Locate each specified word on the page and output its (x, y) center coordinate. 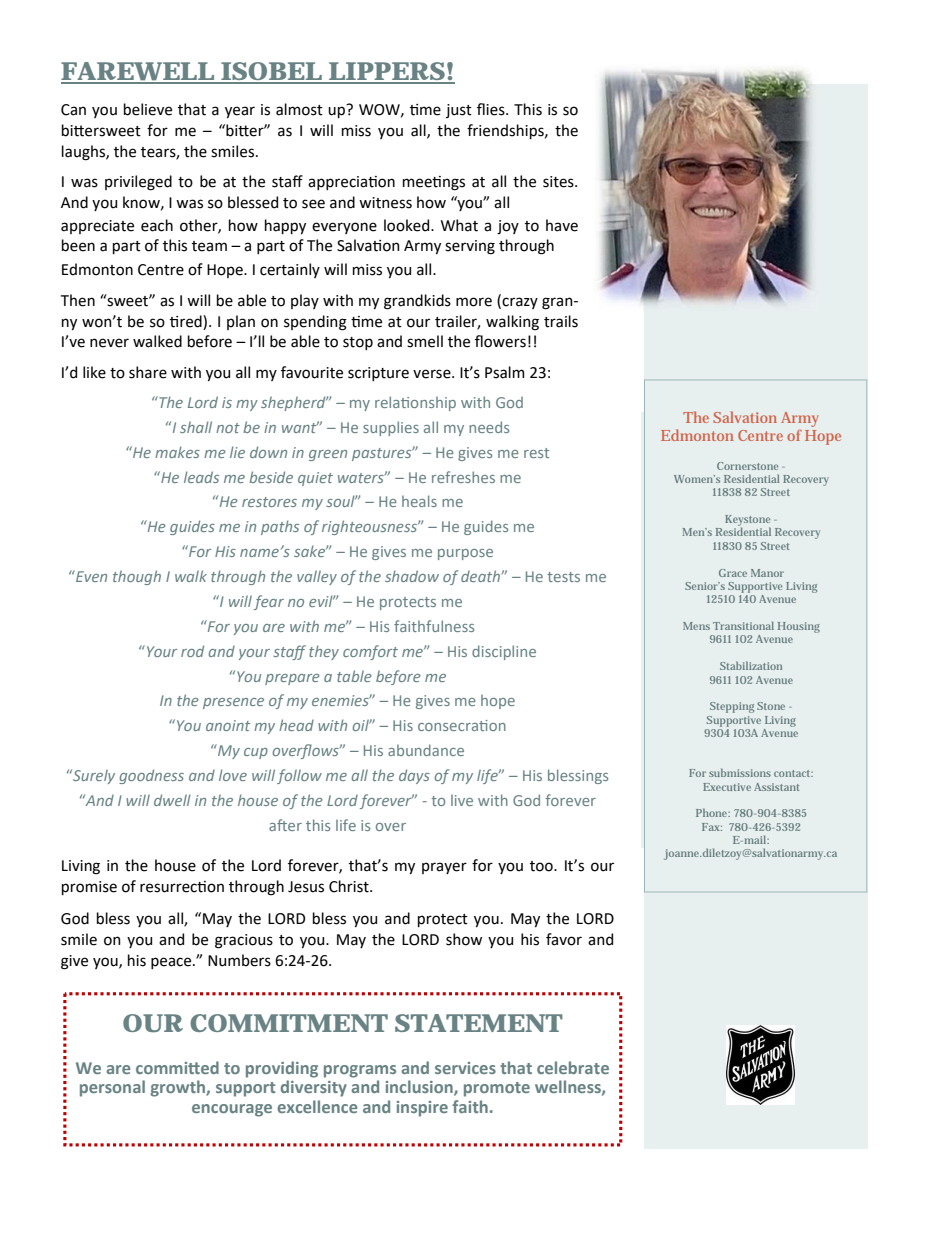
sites (559, 182)
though (137, 577)
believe (148, 109)
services (465, 1068)
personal (112, 1088)
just (459, 111)
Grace (733, 573)
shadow (412, 576)
